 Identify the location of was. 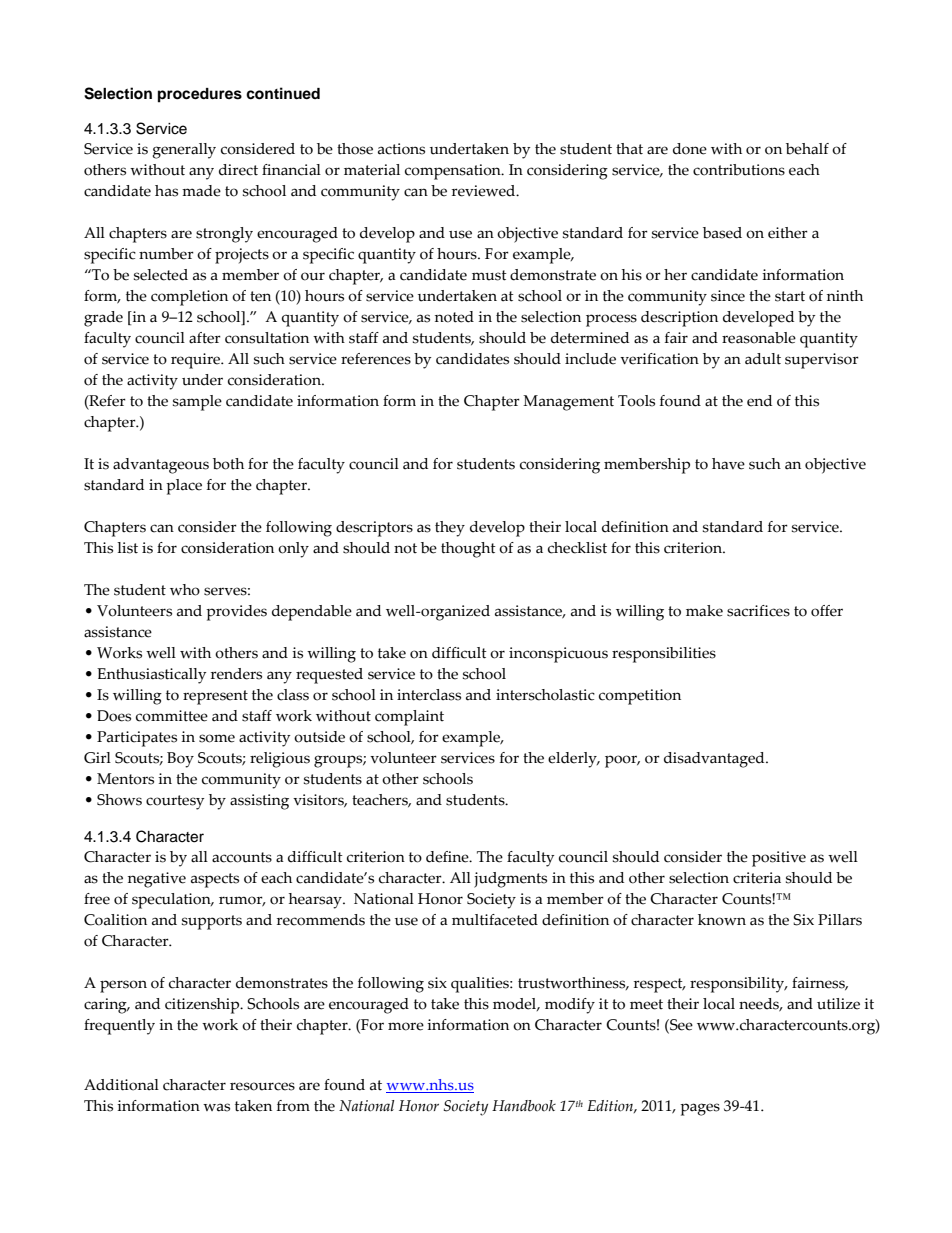
(216, 1107).
